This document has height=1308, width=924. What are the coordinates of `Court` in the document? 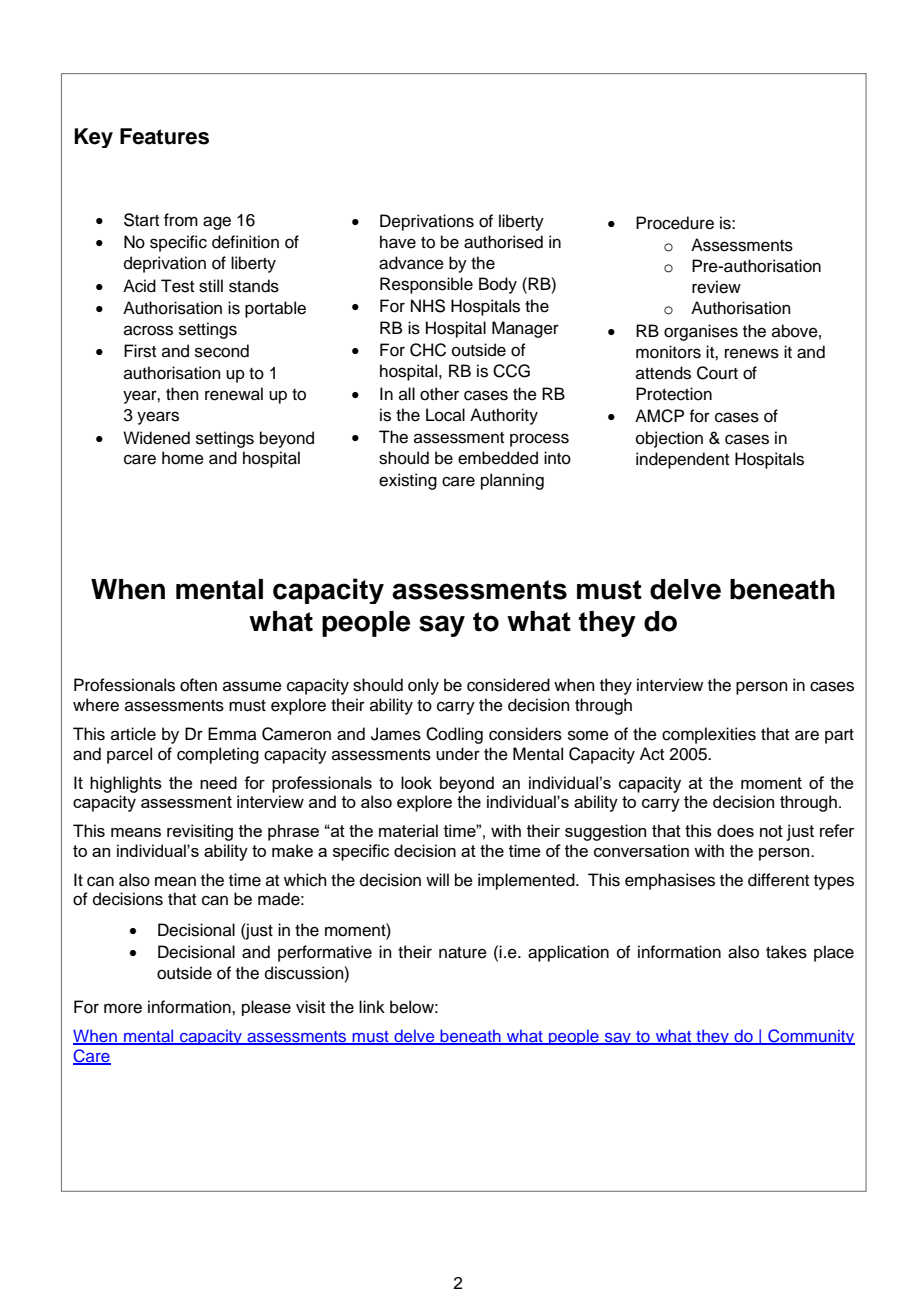 It's located at (717, 373).
